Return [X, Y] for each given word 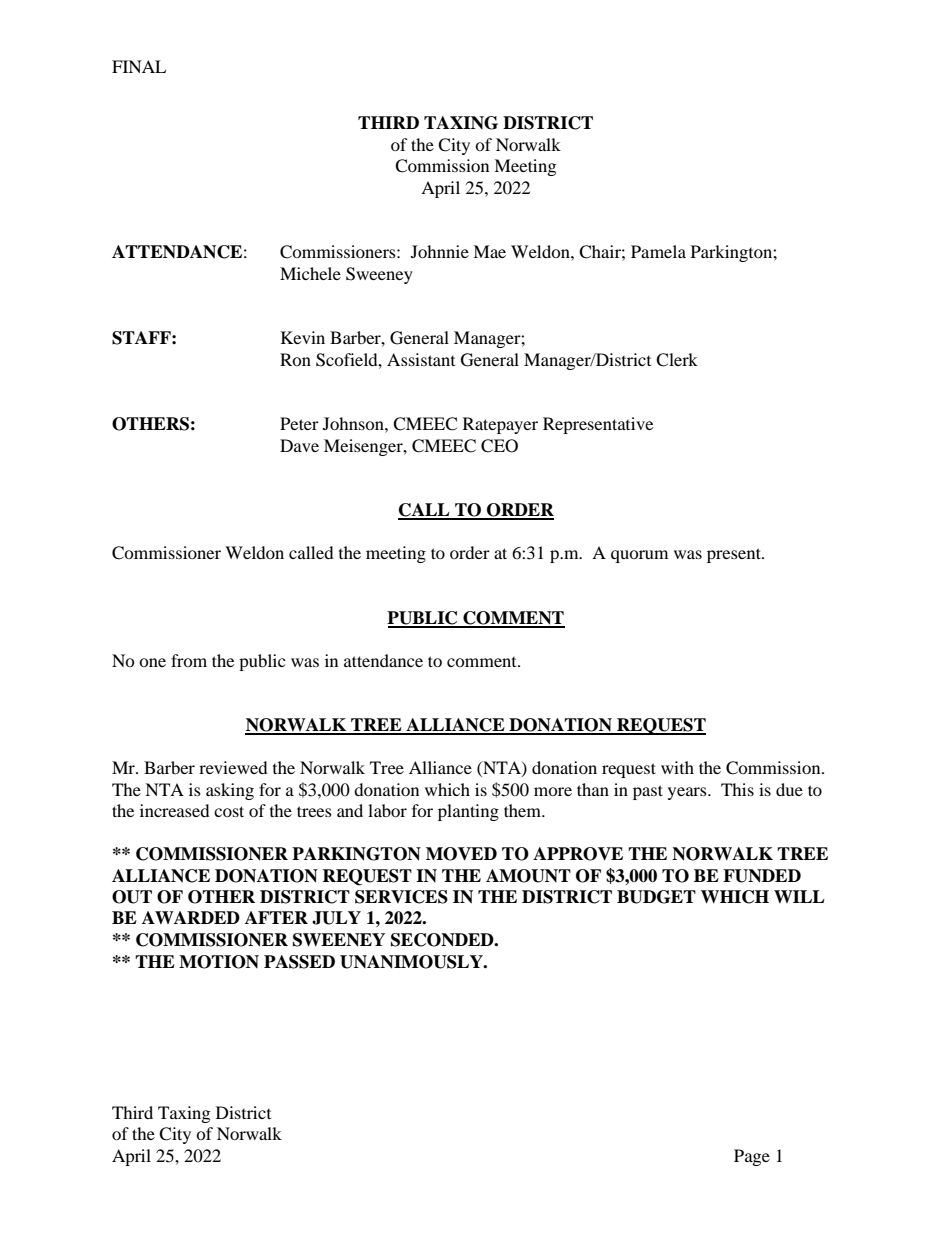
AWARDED [191, 917]
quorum [639, 556]
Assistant [421, 359]
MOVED [461, 854]
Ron [295, 359]
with [677, 767]
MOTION [219, 962]
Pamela [658, 251]
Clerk [677, 360]
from [189, 660]
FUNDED [762, 876]
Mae [489, 251]
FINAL [139, 66]
